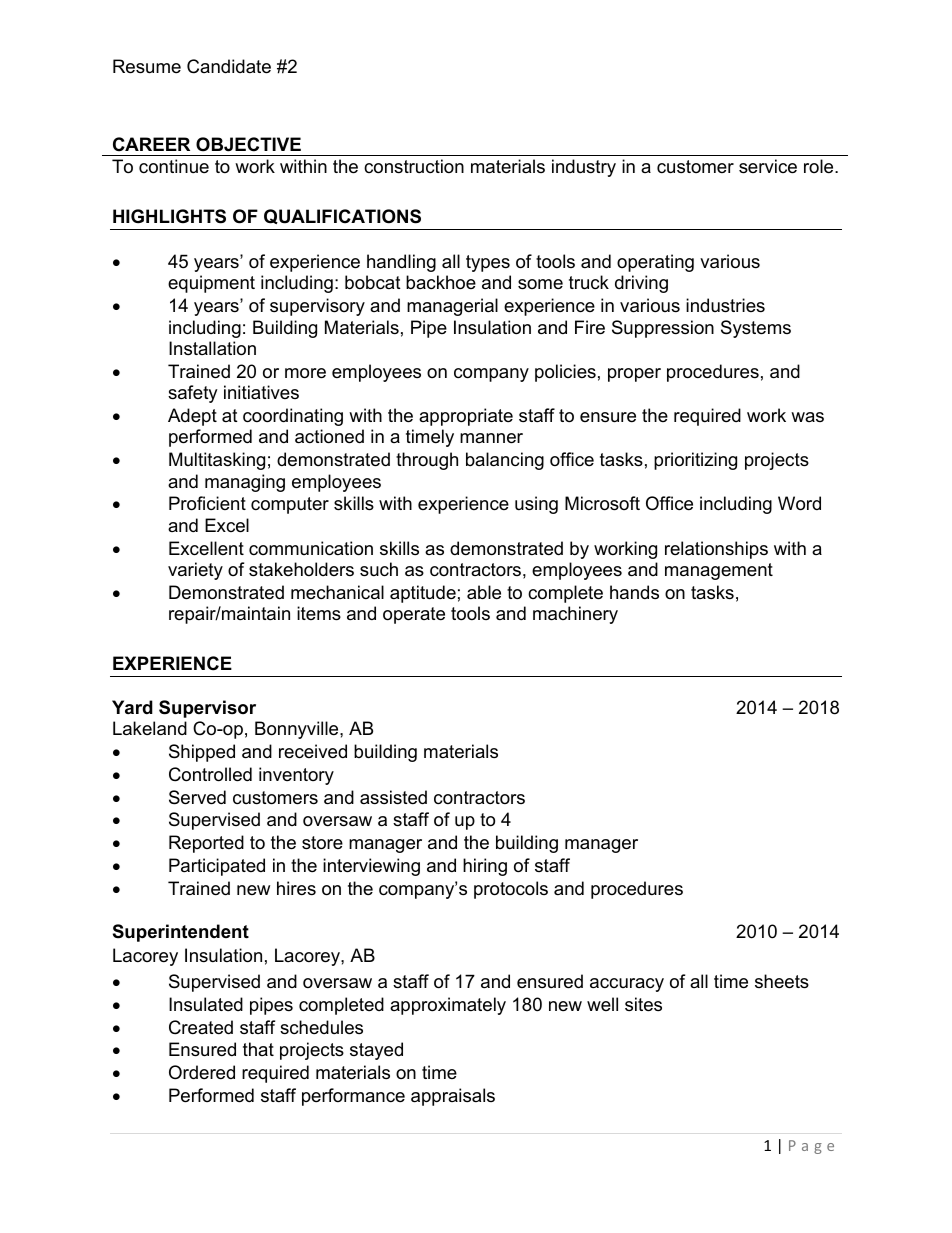  Describe the element at coordinates (811, 1147) in the image. I see `Page` at that location.
